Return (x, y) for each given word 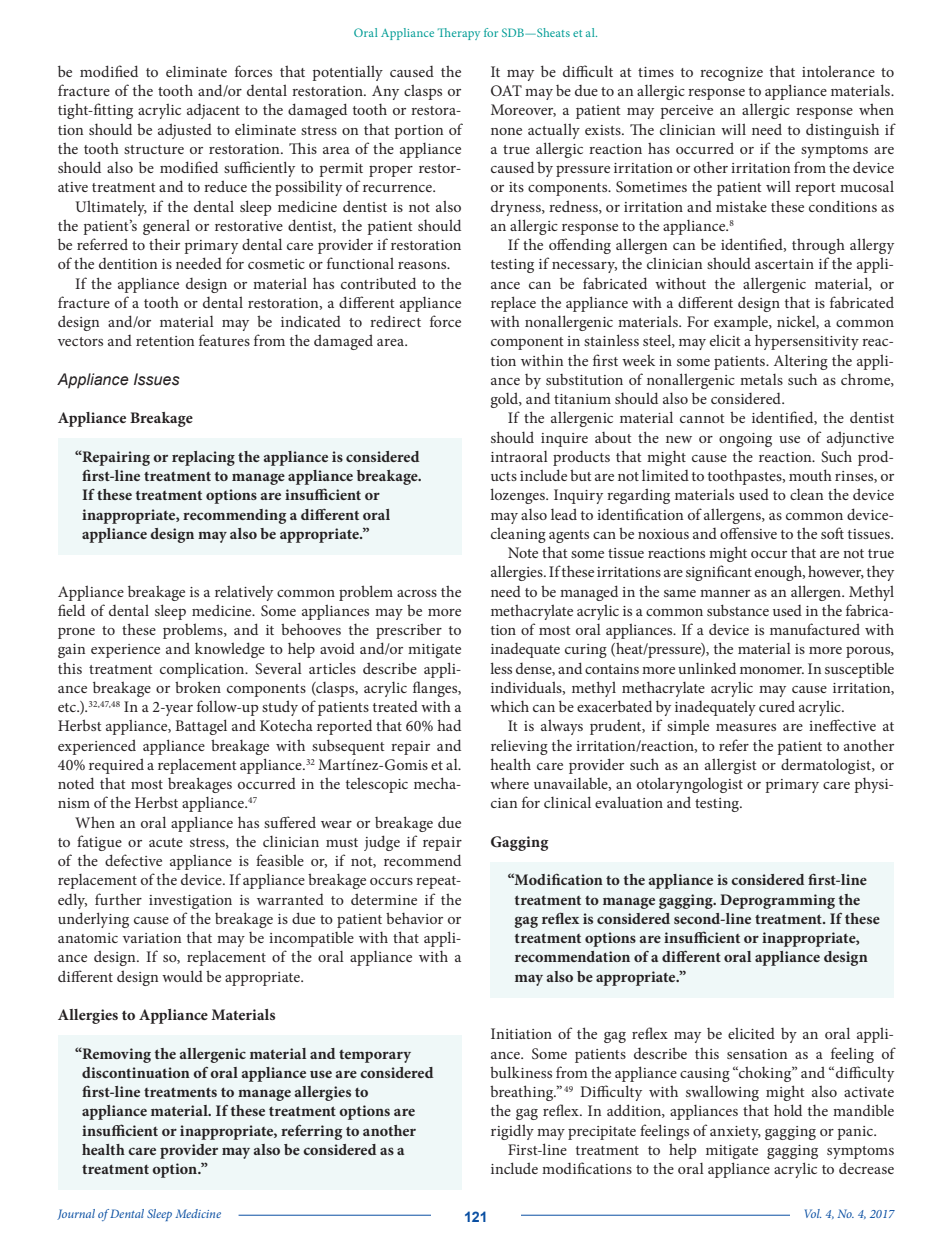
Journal (76, 1214)
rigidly (512, 1132)
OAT (506, 90)
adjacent (213, 111)
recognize (731, 74)
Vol (813, 1213)
